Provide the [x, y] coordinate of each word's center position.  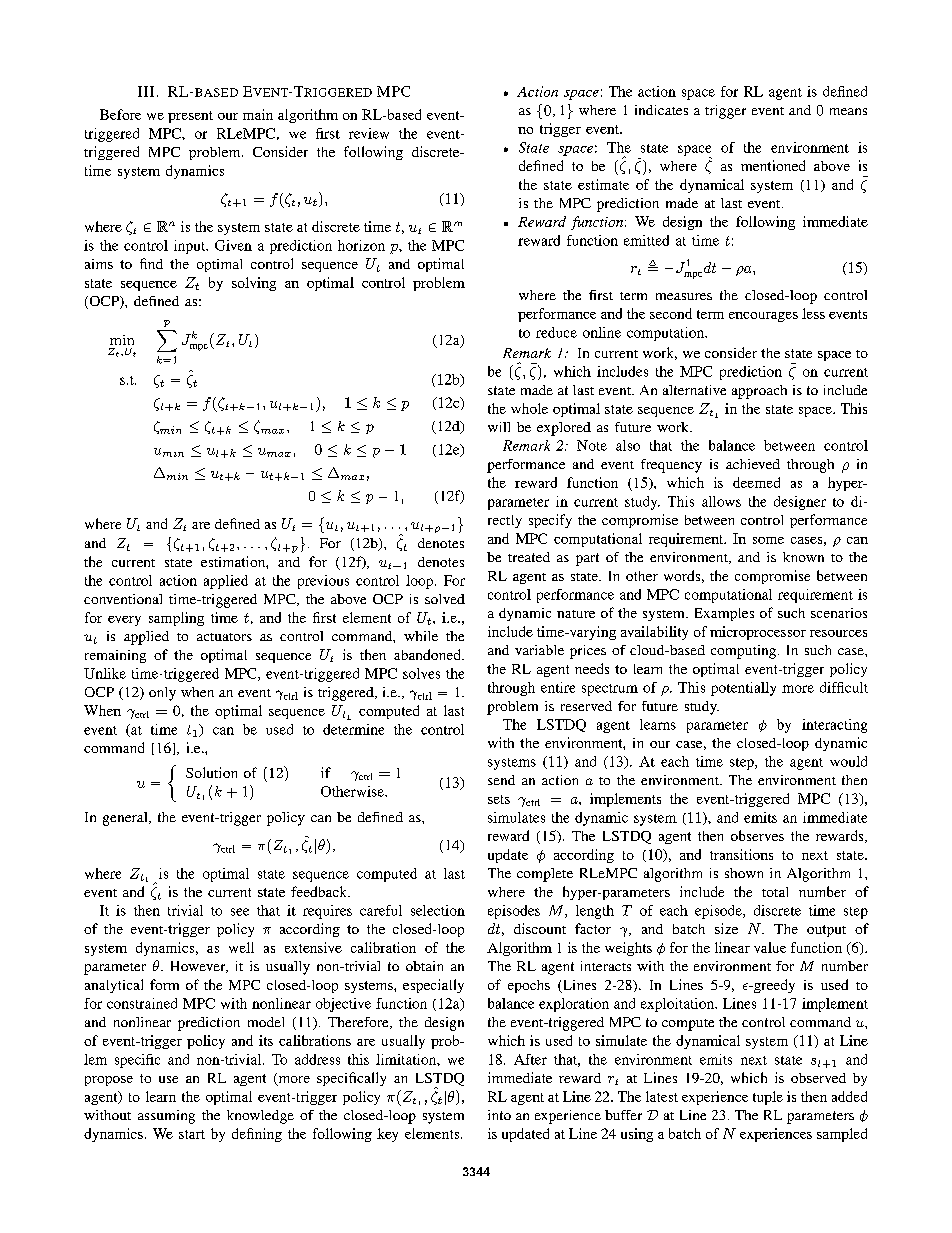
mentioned [773, 165]
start [192, 1134]
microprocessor [758, 633]
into [499, 1115]
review [369, 133]
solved [445, 599]
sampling [176, 619]
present [190, 117]
